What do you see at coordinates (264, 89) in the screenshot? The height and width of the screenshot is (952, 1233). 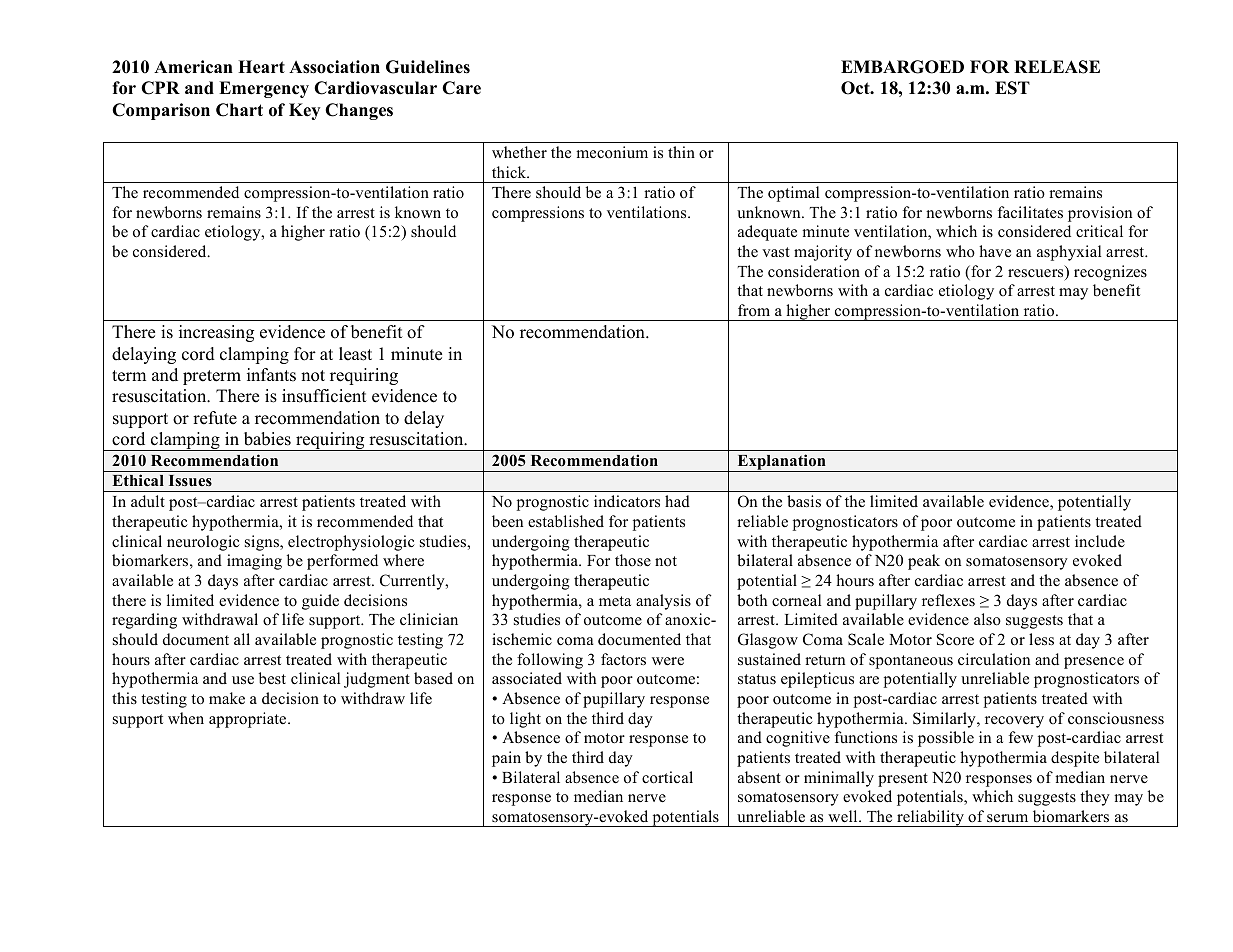 I see `Emergency` at bounding box center [264, 89].
